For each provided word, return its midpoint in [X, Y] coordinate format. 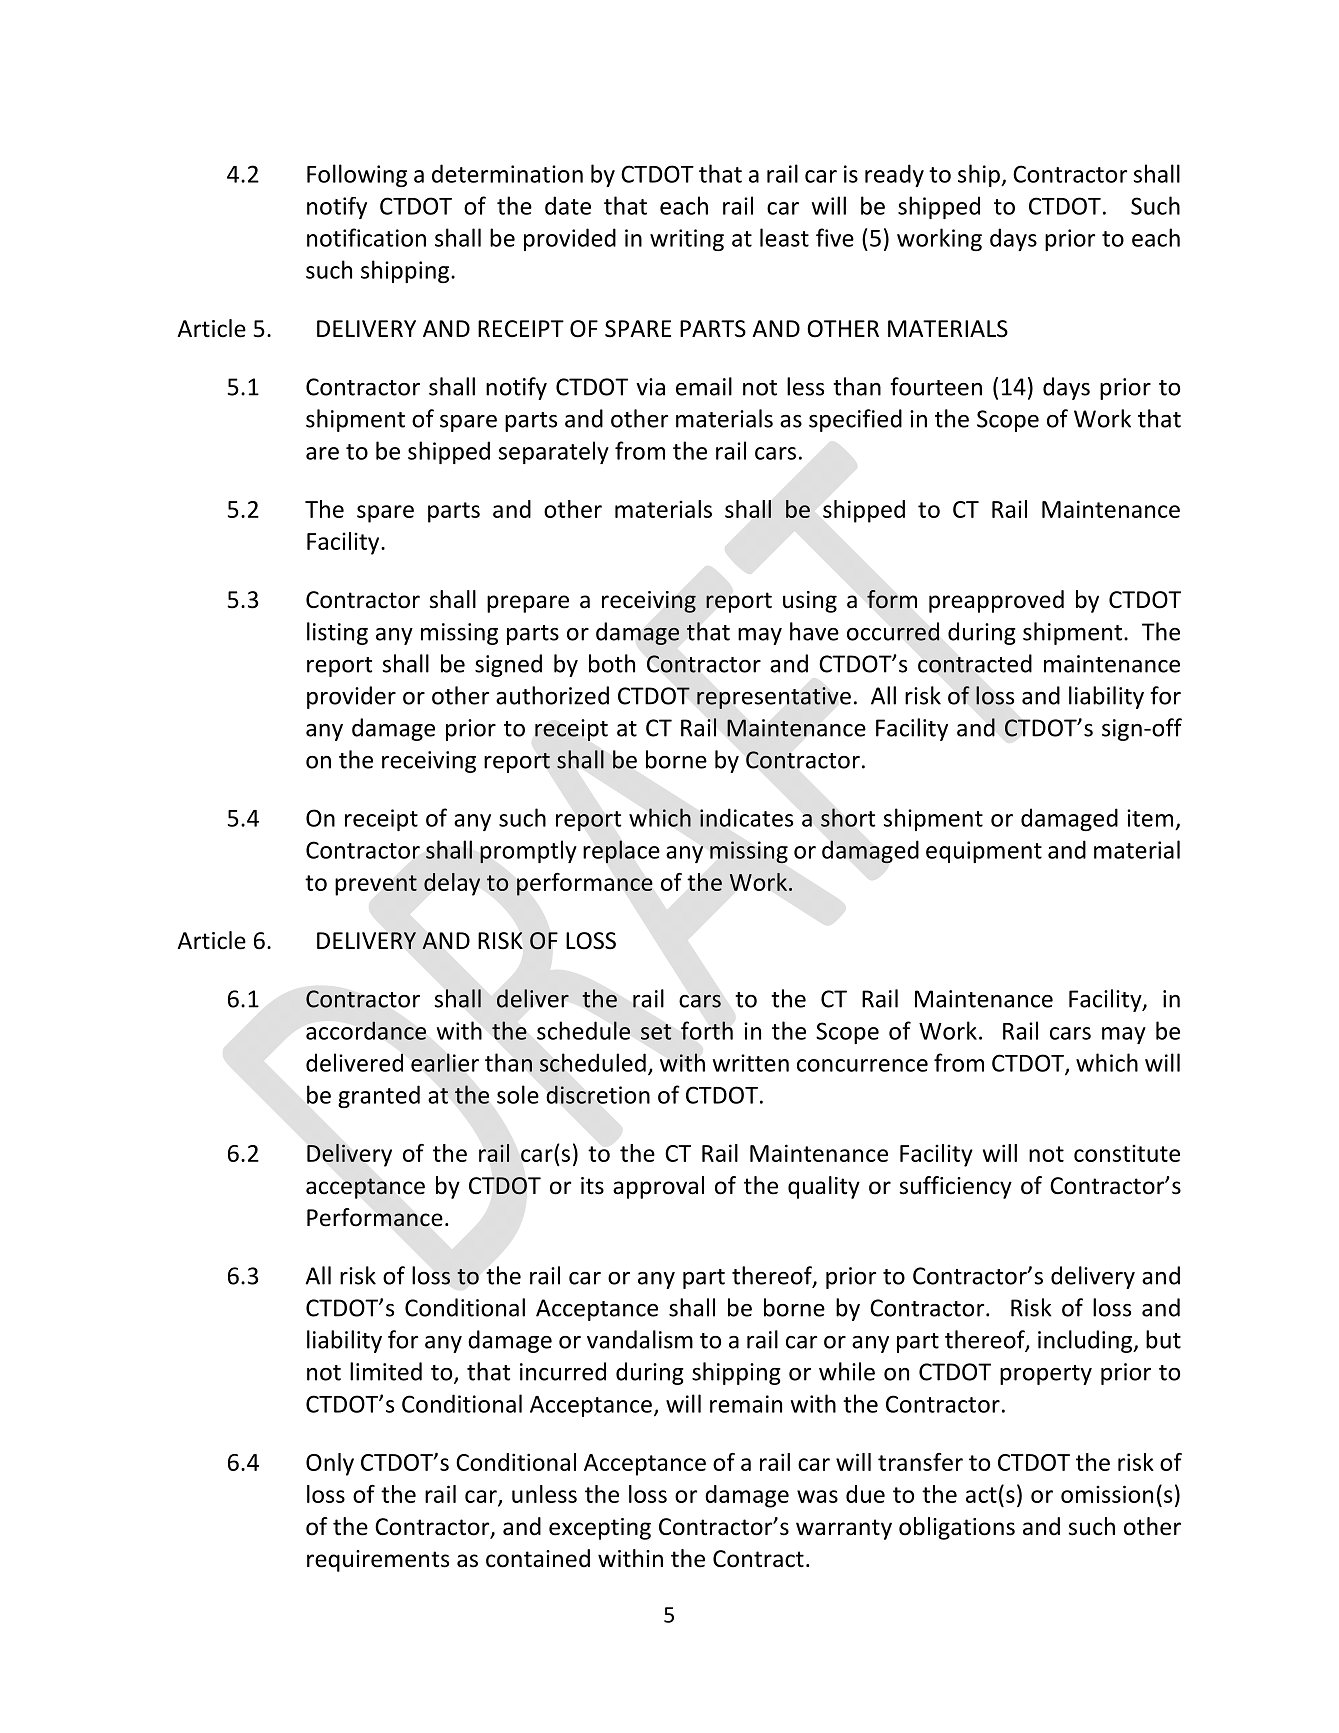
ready [894, 175]
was [817, 1496]
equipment [984, 852]
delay [452, 884]
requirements [378, 1561]
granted [379, 1096]
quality [824, 1187]
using [810, 602]
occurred [893, 631]
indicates [746, 817]
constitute [1127, 1153]
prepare [528, 604]
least [784, 237]
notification [366, 237]
